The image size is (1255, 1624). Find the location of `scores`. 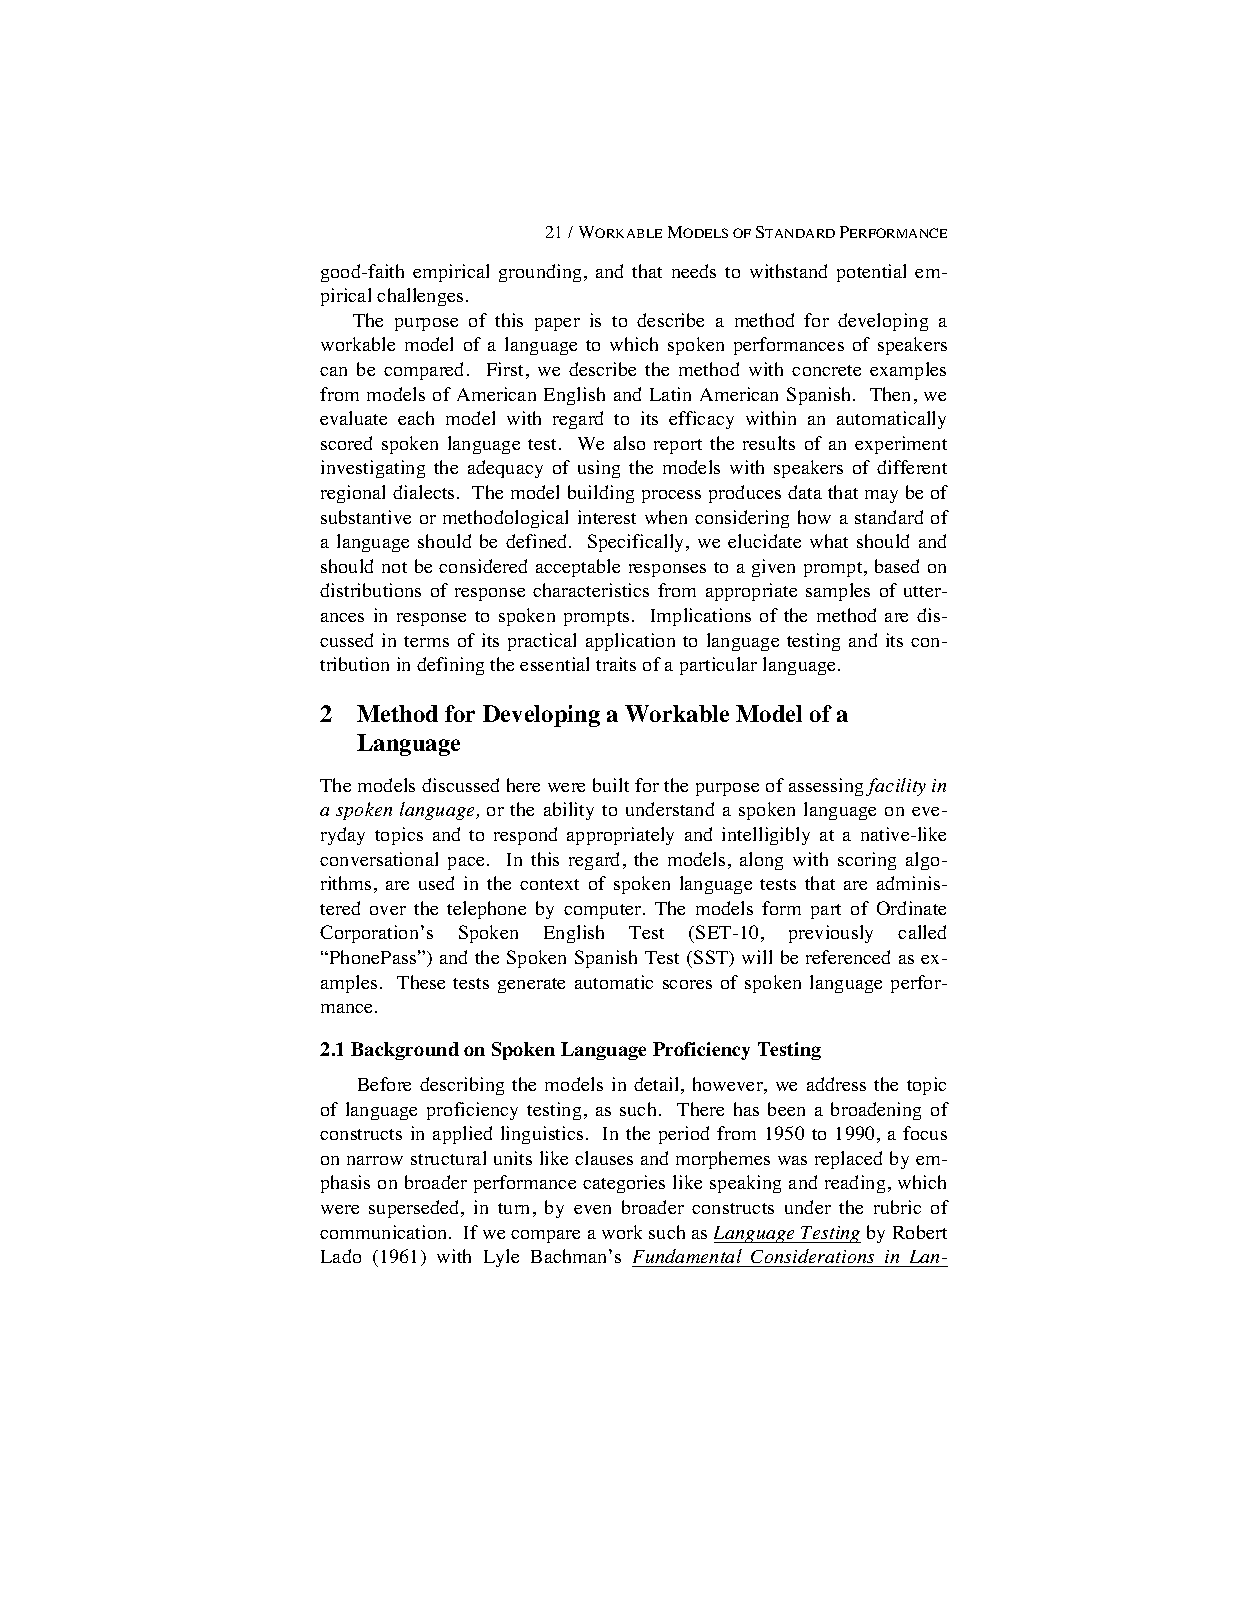

scores is located at coordinates (687, 984).
